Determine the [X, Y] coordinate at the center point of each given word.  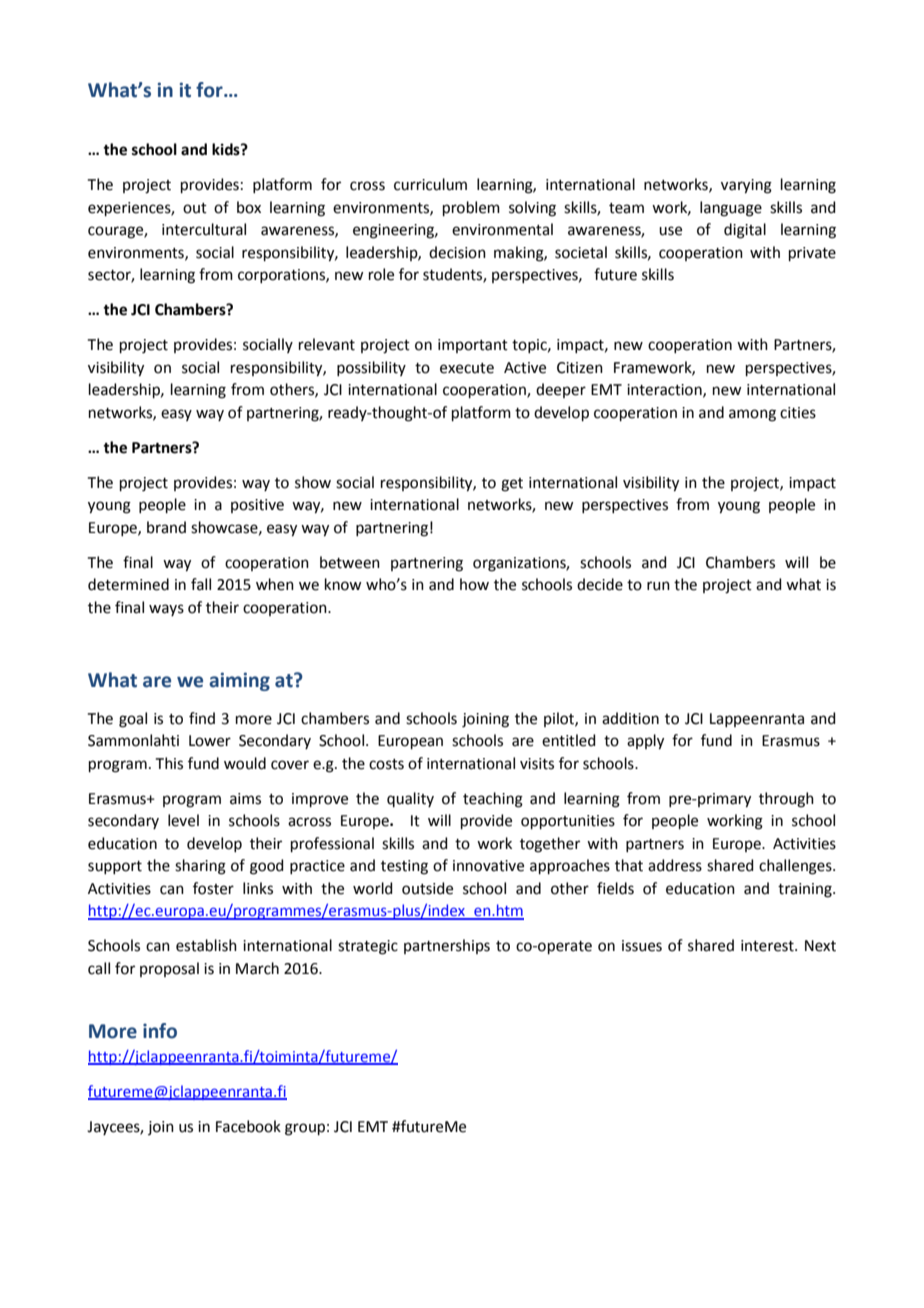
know [343, 584]
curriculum [430, 184]
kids [227, 149]
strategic [368, 947]
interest [768, 946]
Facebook [248, 1126]
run [658, 586]
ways [166, 610]
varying [746, 186]
